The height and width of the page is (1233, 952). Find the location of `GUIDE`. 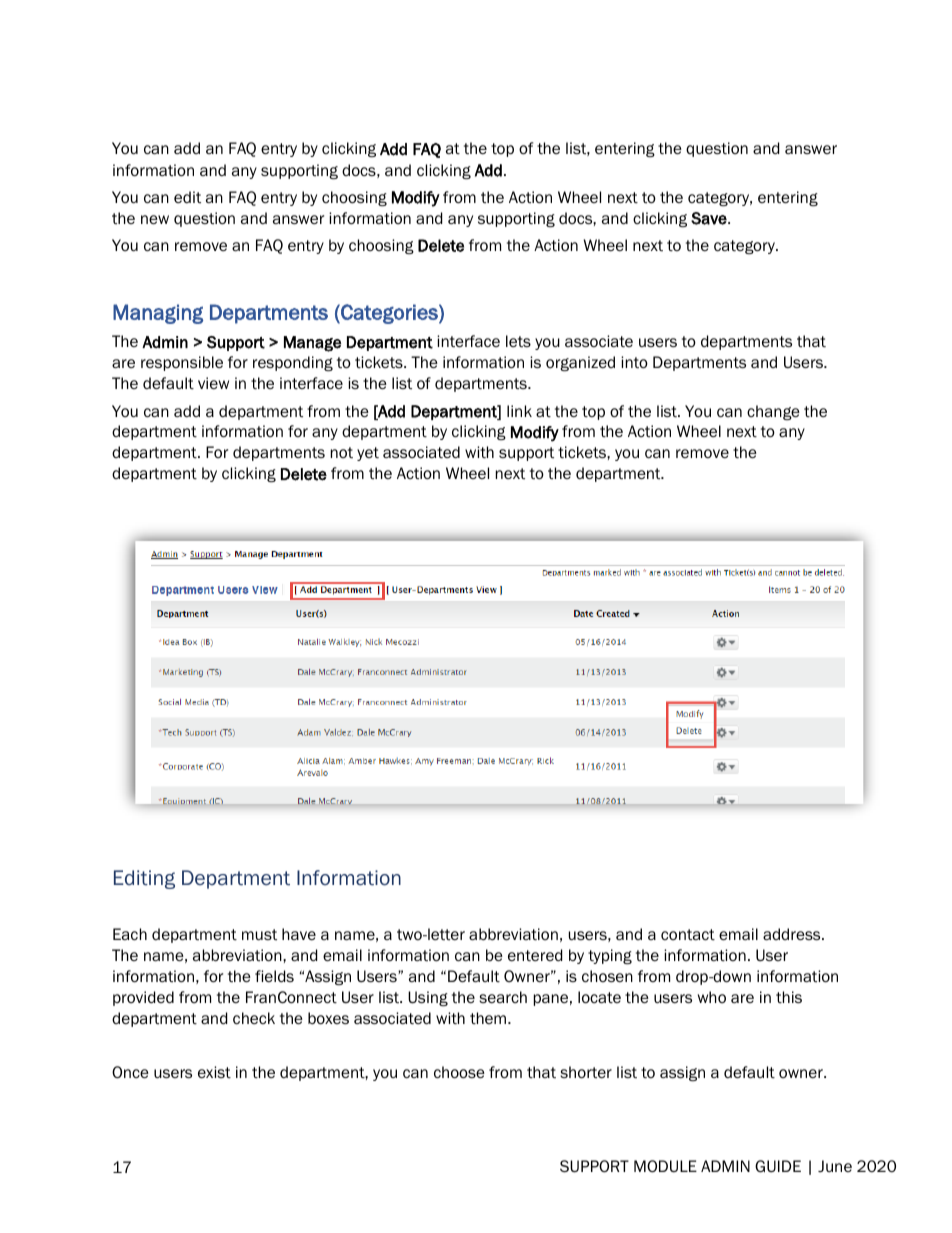

GUIDE is located at coordinates (778, 1166).
